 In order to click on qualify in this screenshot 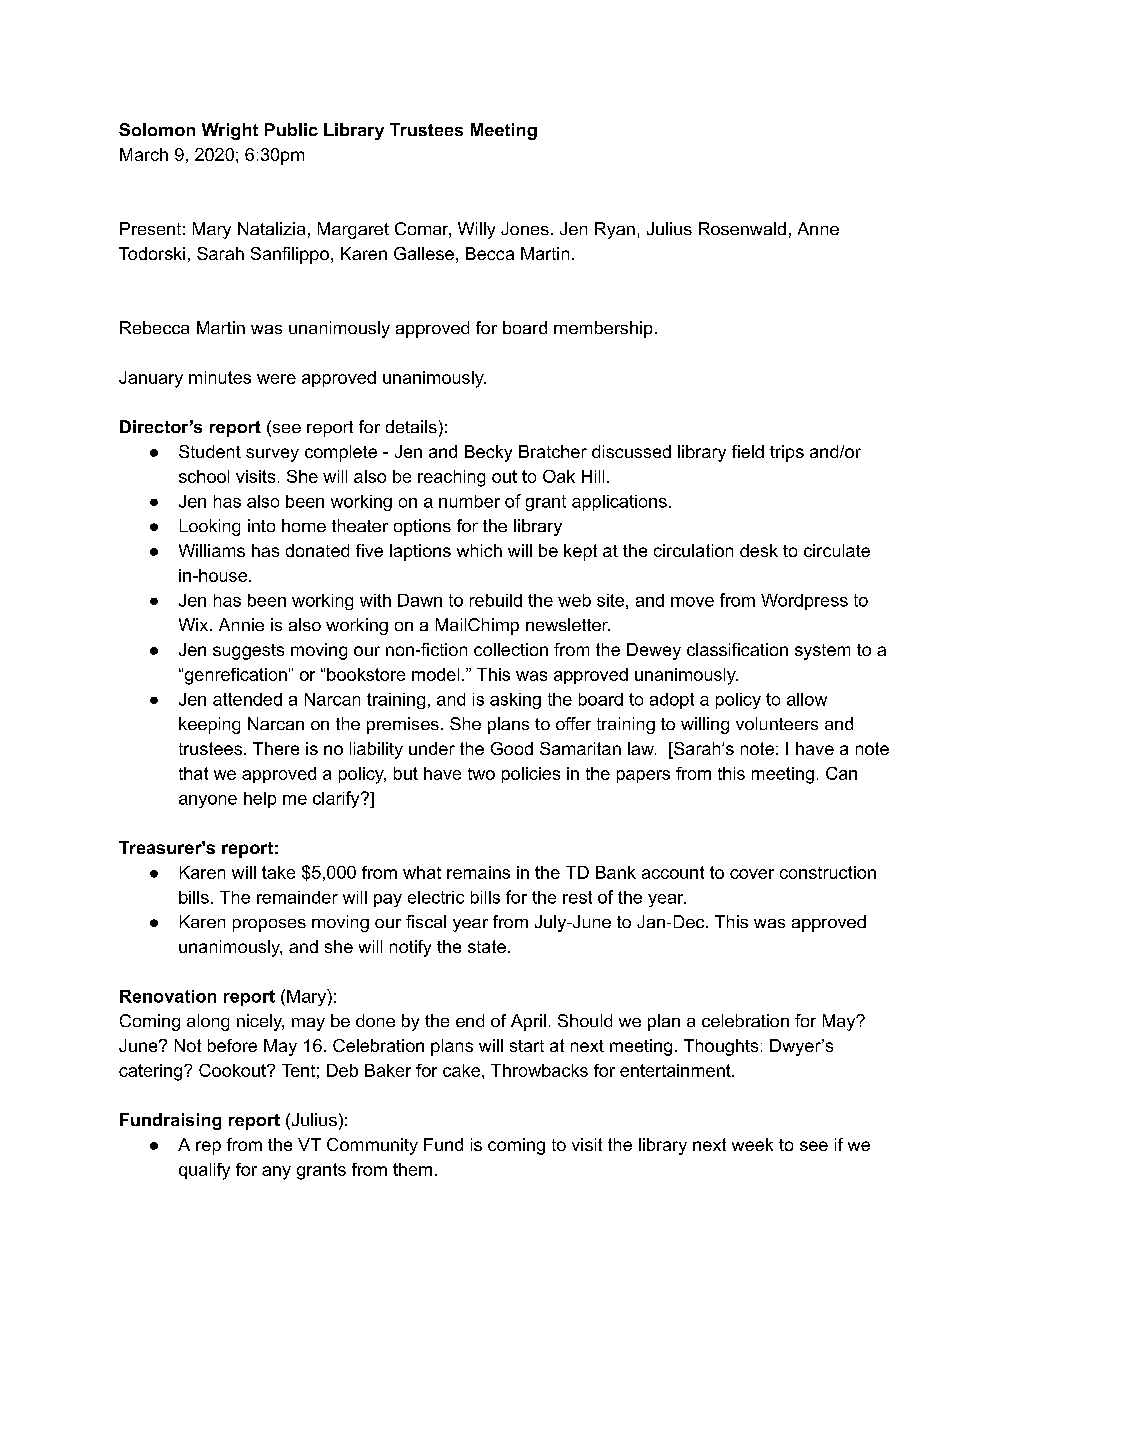, I will do `click(204, 1171)`.
